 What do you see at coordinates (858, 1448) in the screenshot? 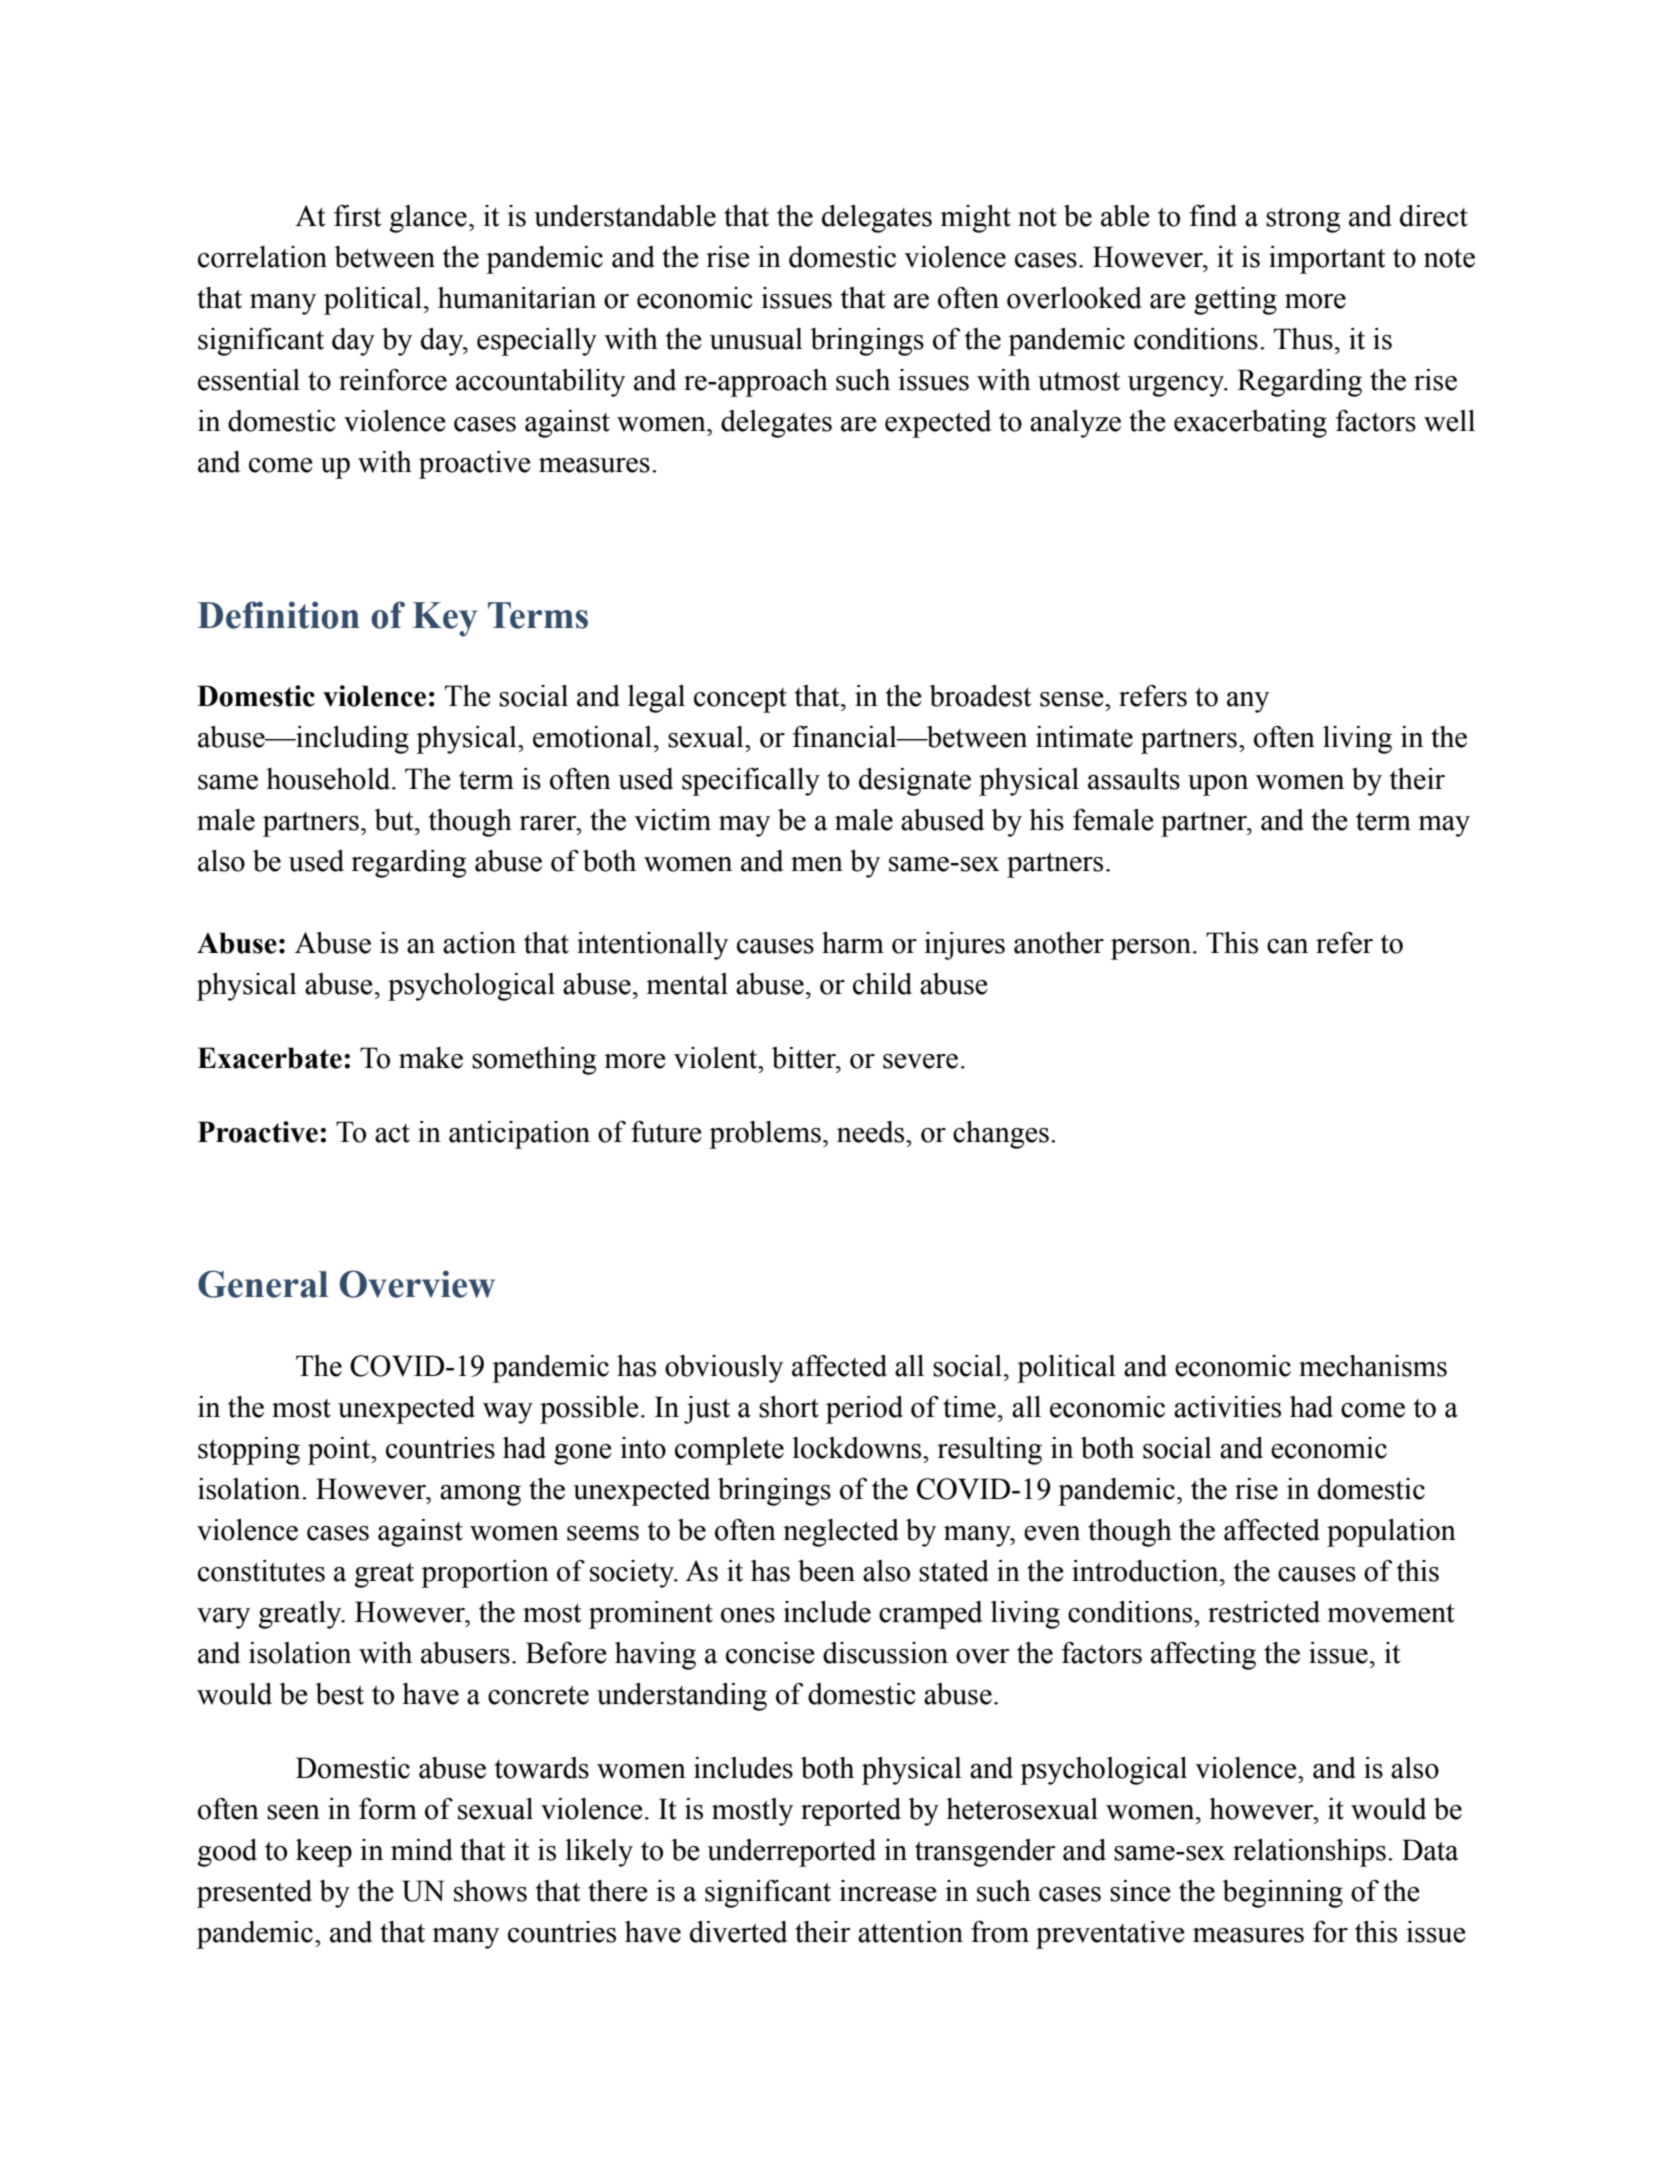
I see `lockdowns` at bounding box center [858, 1448].
